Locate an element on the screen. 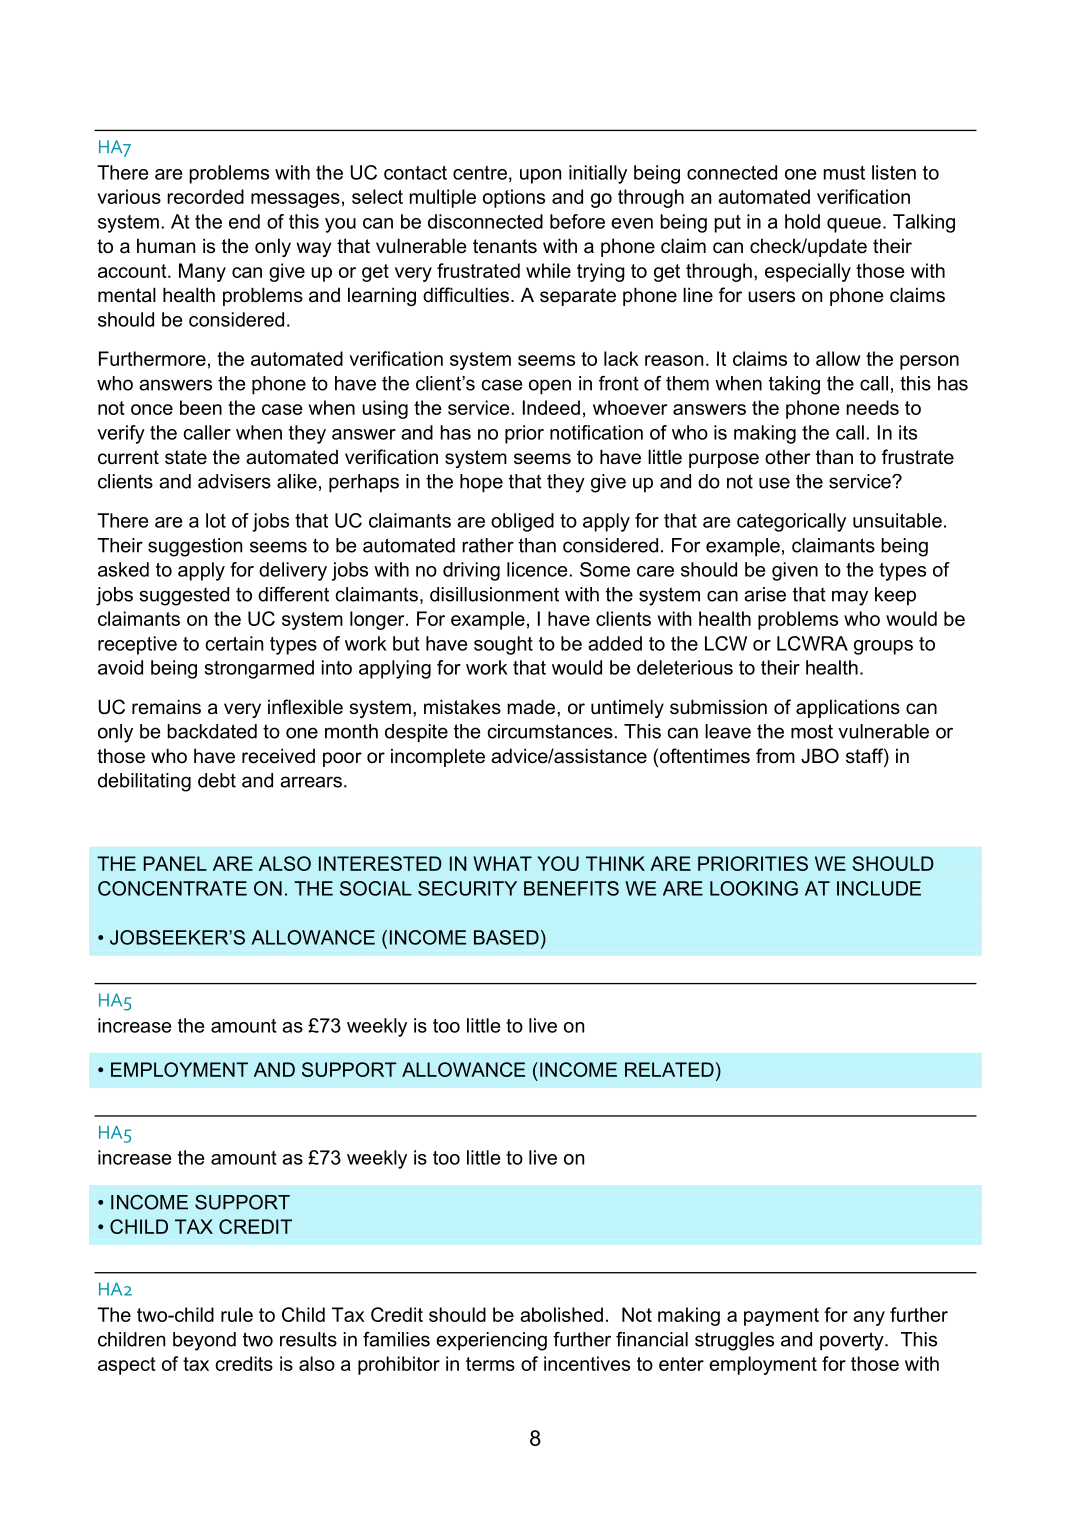 The image size is (1071, 1515). other is located at coordinates (788, 457).
